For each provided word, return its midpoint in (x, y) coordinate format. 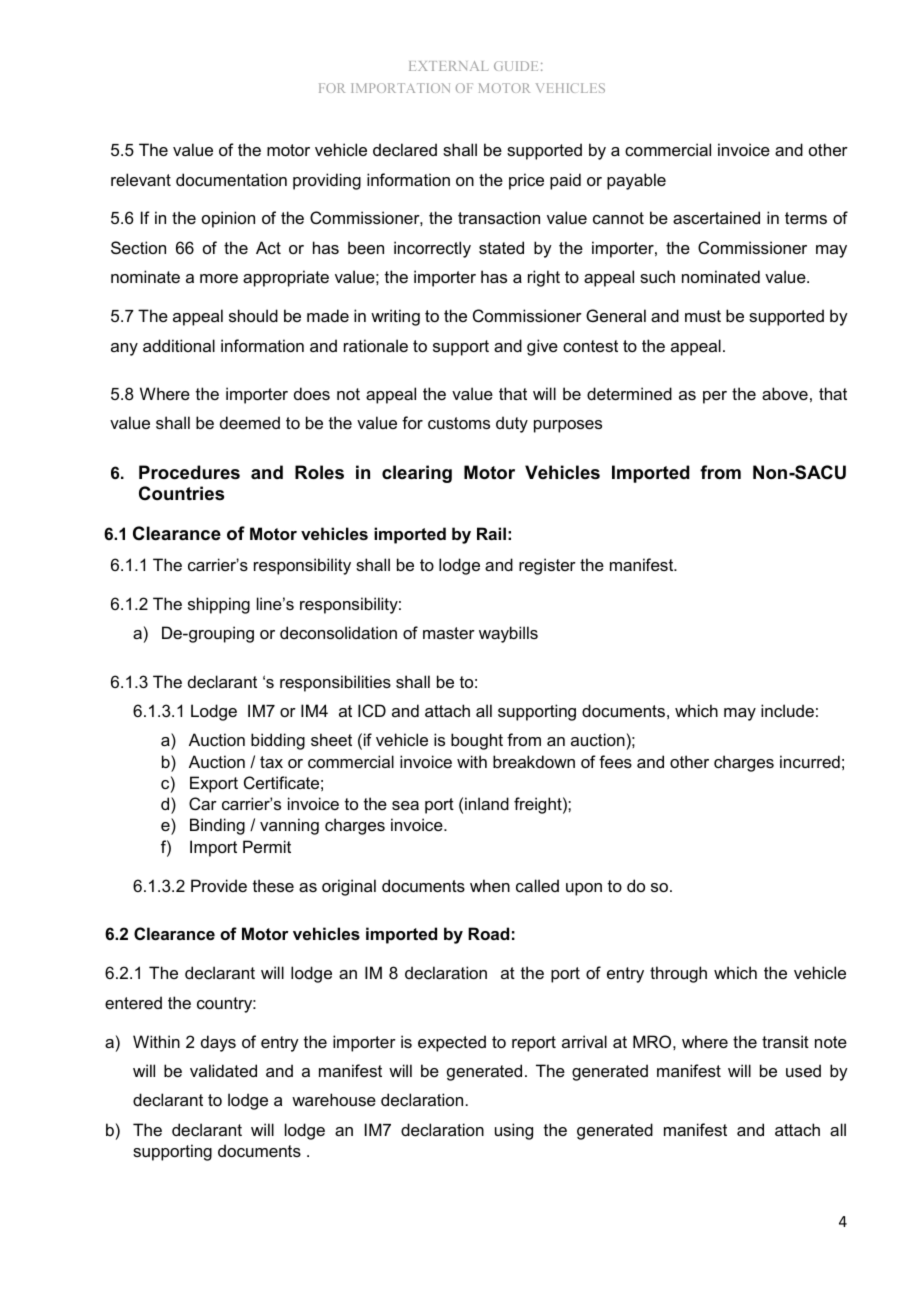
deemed (250, 422)
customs (459, 423)
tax (271, 762)
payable (636, 181)
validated (223, 1070)
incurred (810, 761)
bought (477, 741)
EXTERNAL (449, 66)
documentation (231, 179)
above (785, 393)
